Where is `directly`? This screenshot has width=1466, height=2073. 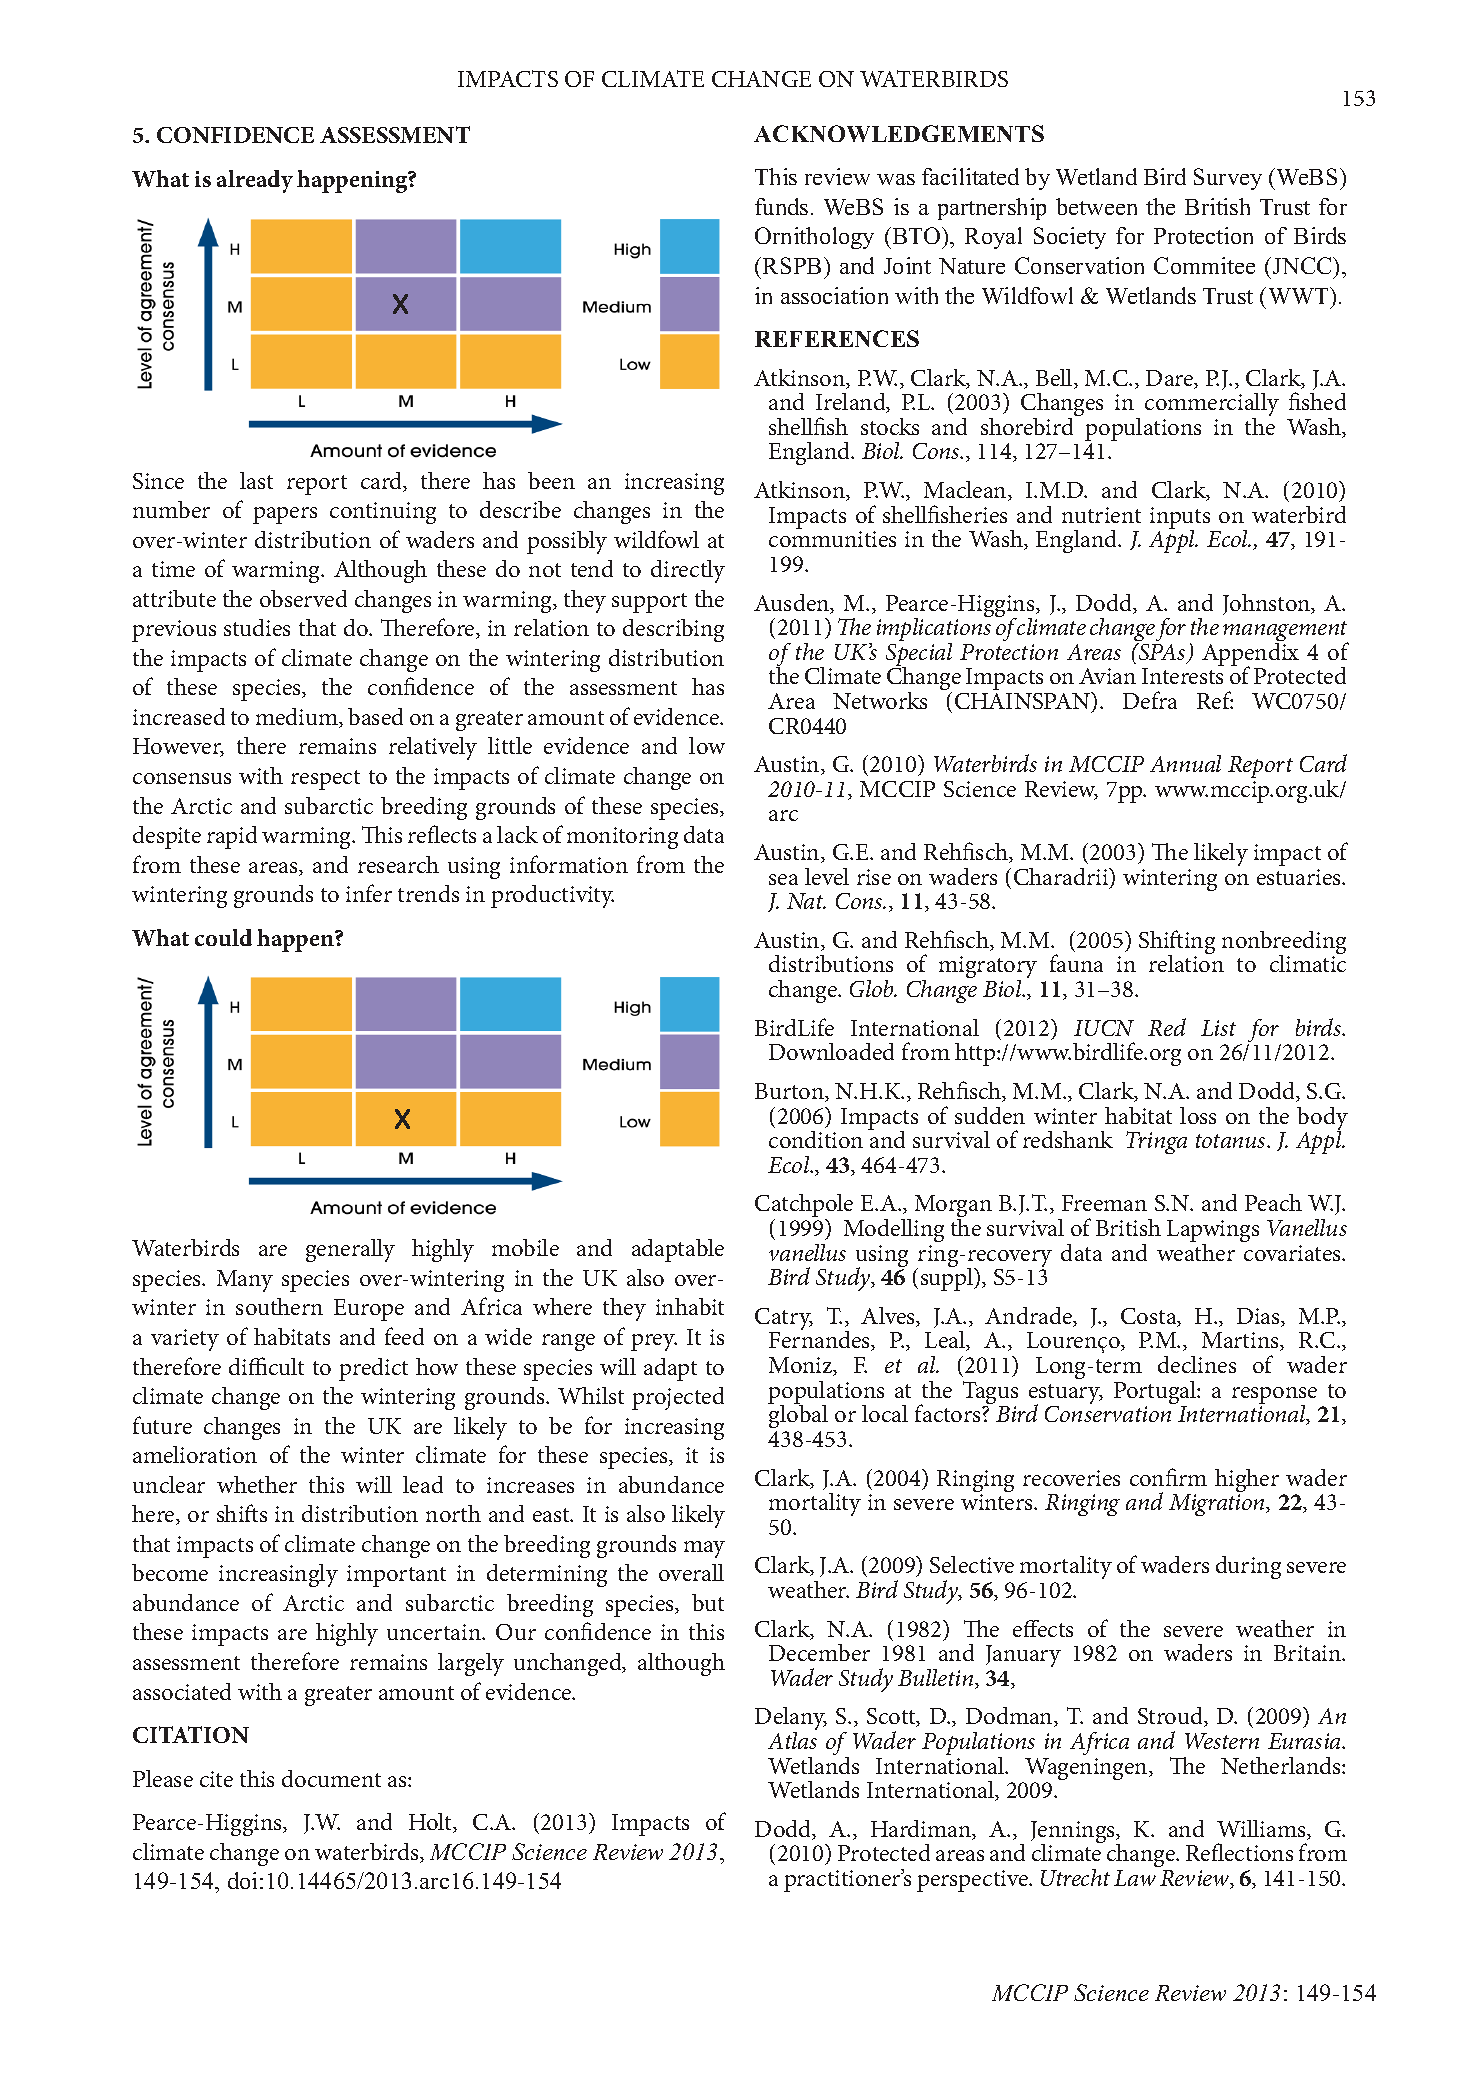 directly is located at coordinates (688, 571).
